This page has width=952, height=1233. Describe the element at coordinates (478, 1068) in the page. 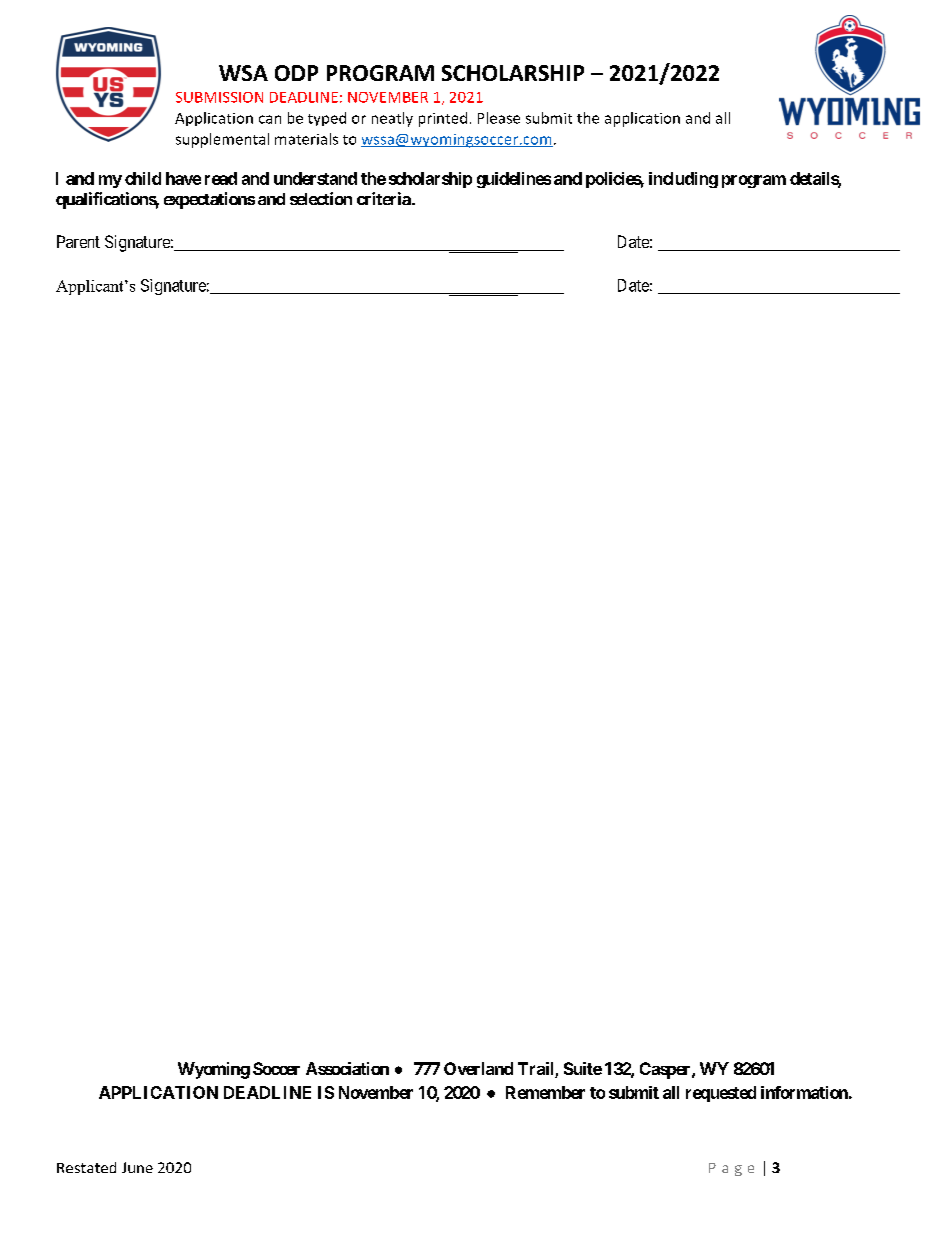

I see `Overland` at that location.
